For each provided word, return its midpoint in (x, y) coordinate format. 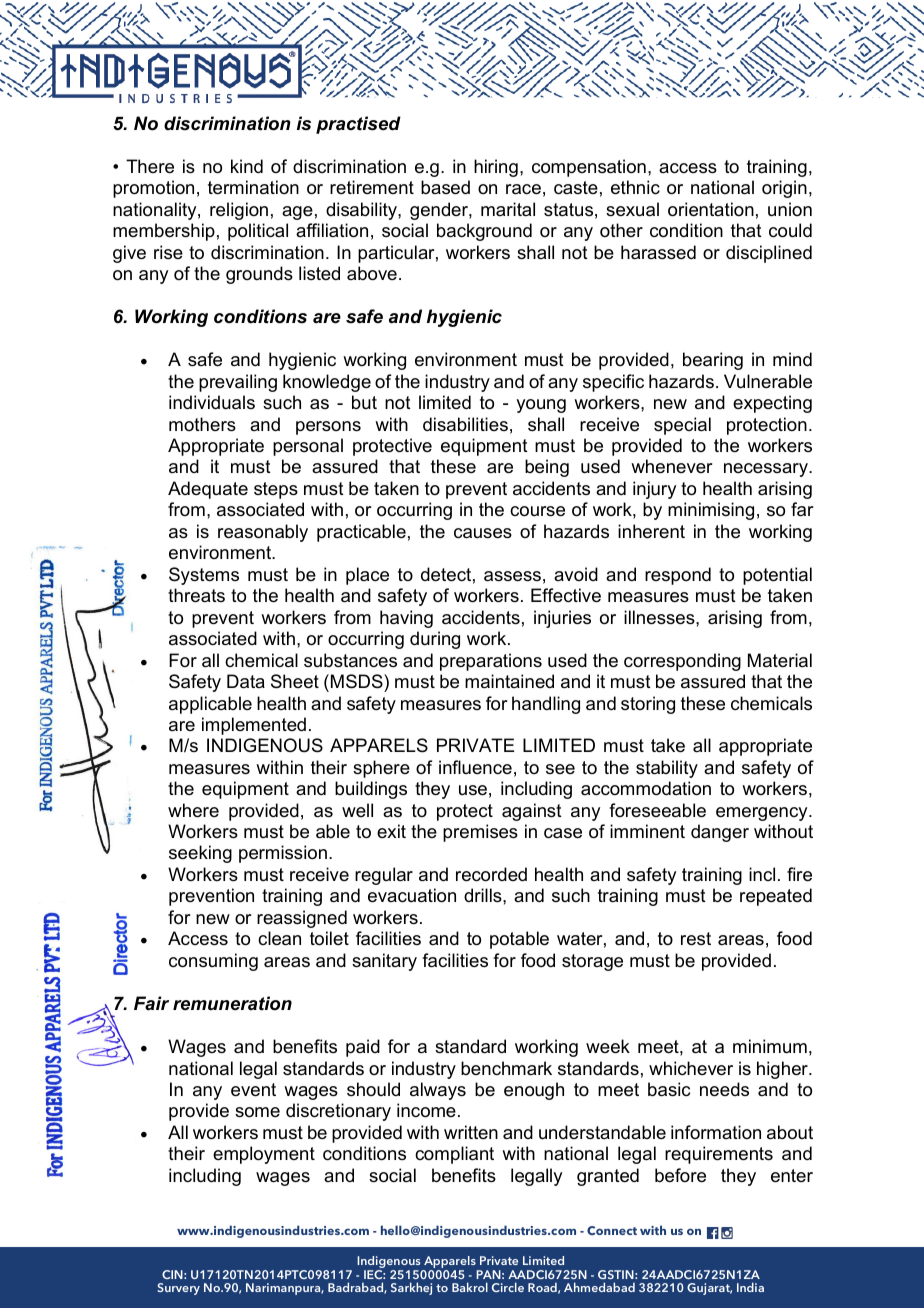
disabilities (465, 424)
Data (246, 681)
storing (648, 705)
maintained (509, 681)
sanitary (384, 962)
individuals (212, 402)
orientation (711, 209)
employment (264, 1155)
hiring (496, 168)
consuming (213, 962)
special (682, 426)
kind (247, 166)
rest (696, 939)
